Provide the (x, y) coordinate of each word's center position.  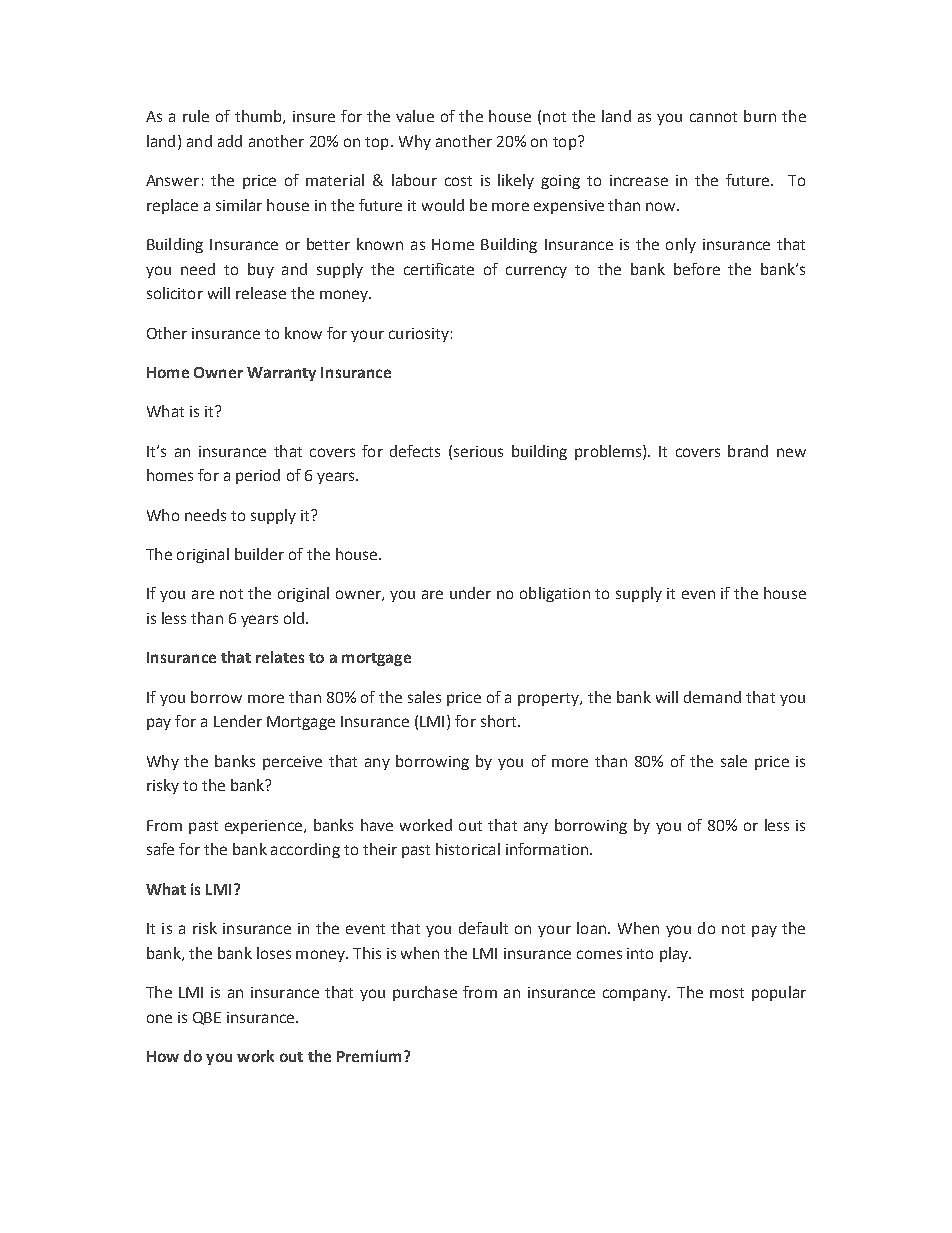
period (258, 476)
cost (458, 181)
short (500, 721)
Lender (238, 721)
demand (712, 697)
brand (748, 451)
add (230, 141)
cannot (713, 117)
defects (415, 451)
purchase (425, 993)
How (163, 1056)
